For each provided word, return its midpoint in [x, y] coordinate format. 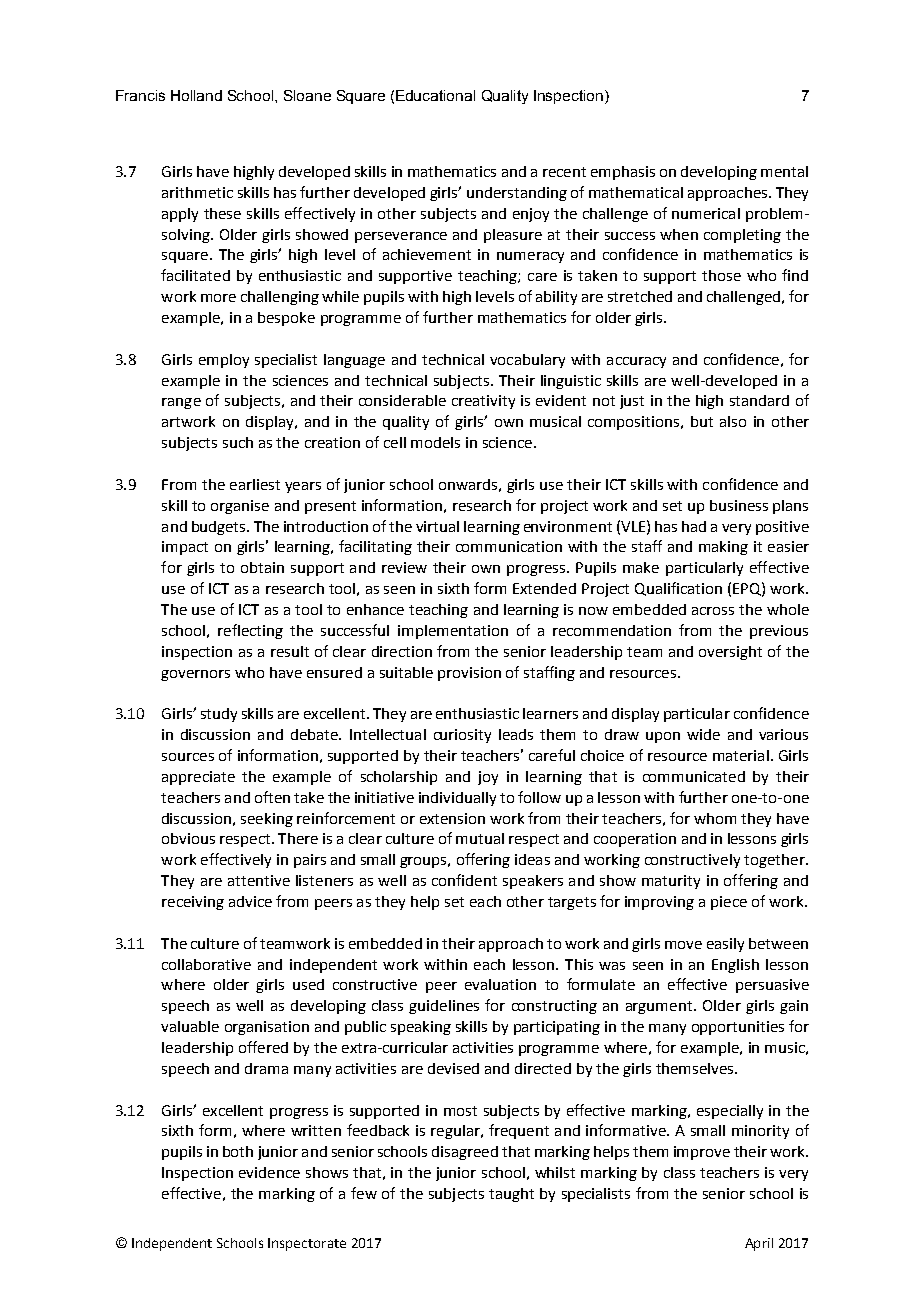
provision [469, 674]
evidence [269, 1172]
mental [784, 171]
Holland [196, 95]
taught [511, 1195]
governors [195, 675]
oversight [730, 653]
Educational [435, 95]
